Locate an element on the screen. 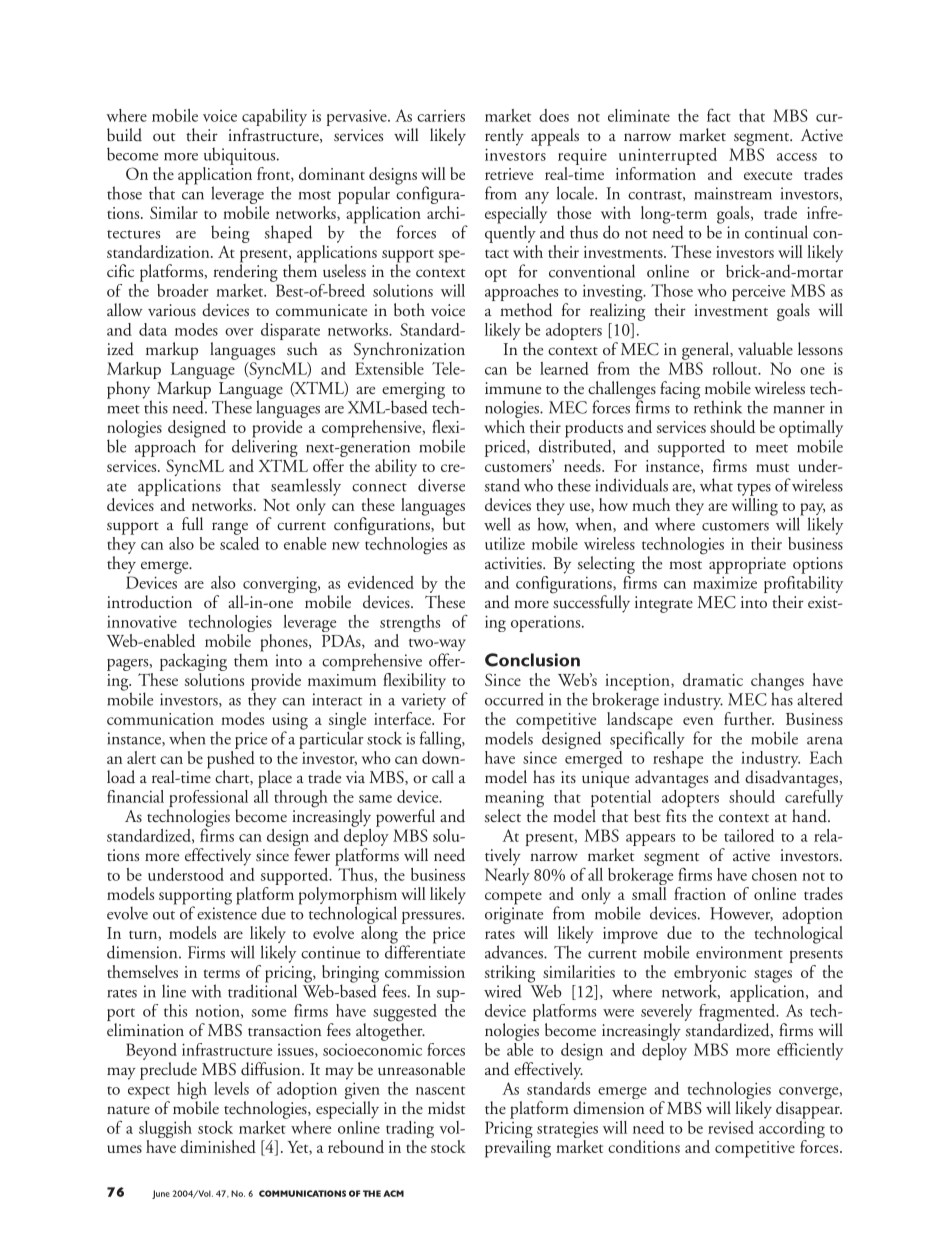  diminished is located at coordinates (218, 1146).
